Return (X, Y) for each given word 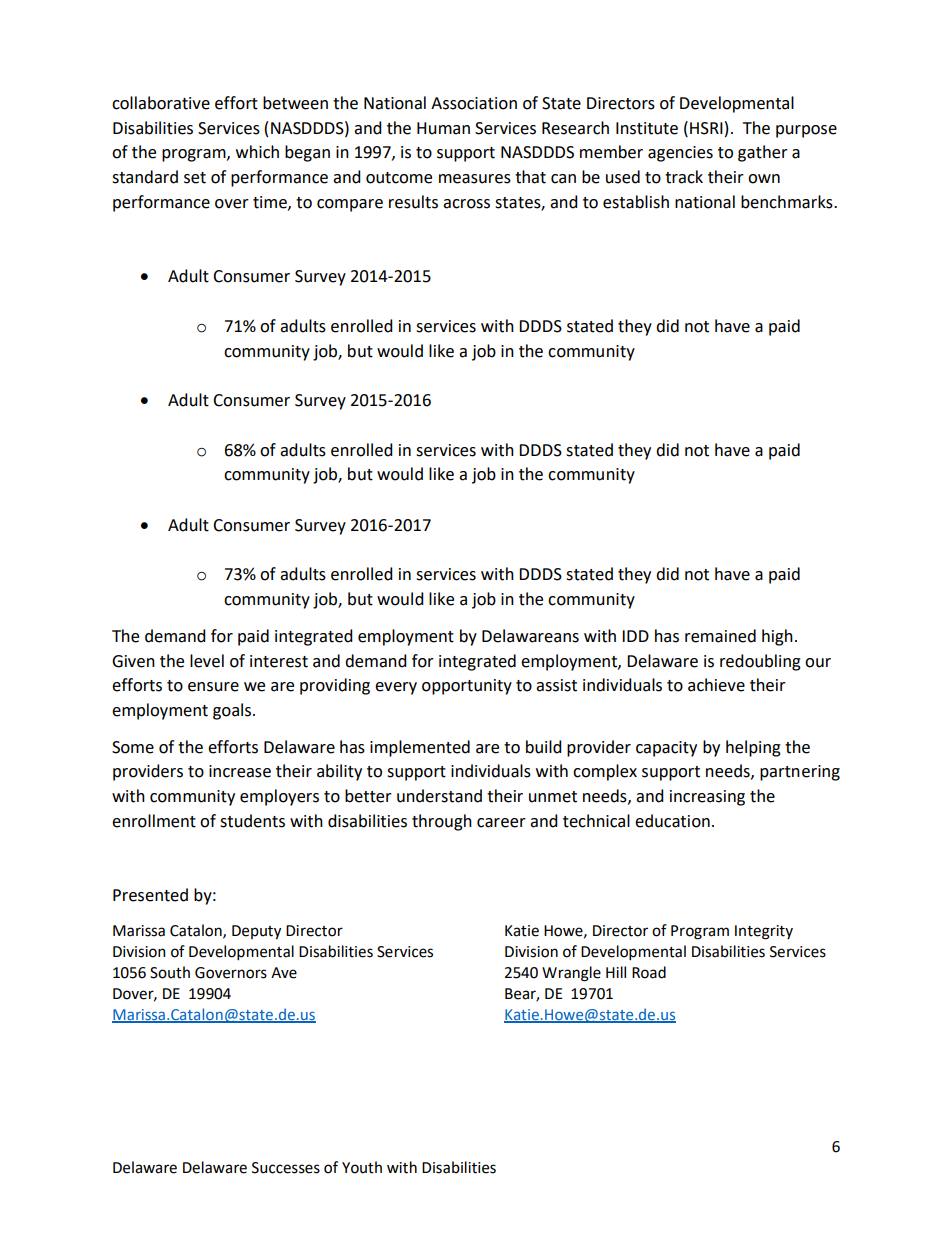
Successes (286, 1168)
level (207, 661)
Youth (362, 1167)
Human (443, 128)
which (257, 152)
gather (763, 153)
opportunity (467, 687)
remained (720, 636)
